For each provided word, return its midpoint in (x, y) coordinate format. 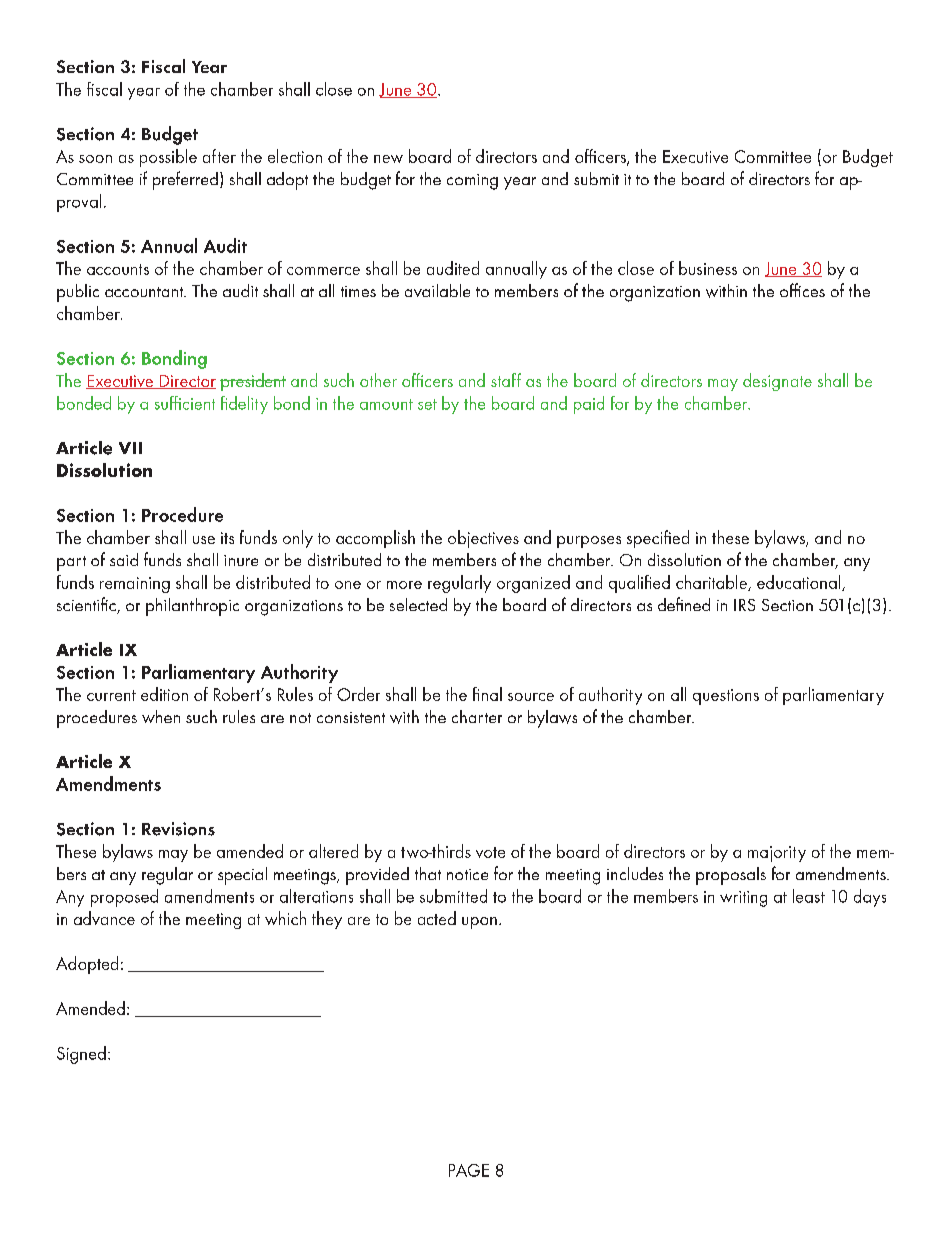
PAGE (469, 1170)
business (708, 268)
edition (164, 694)
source (531, 697)
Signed (81, 1055)
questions (726, 697)
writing (743, 899)
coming (472, 182)
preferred (185, 180)
